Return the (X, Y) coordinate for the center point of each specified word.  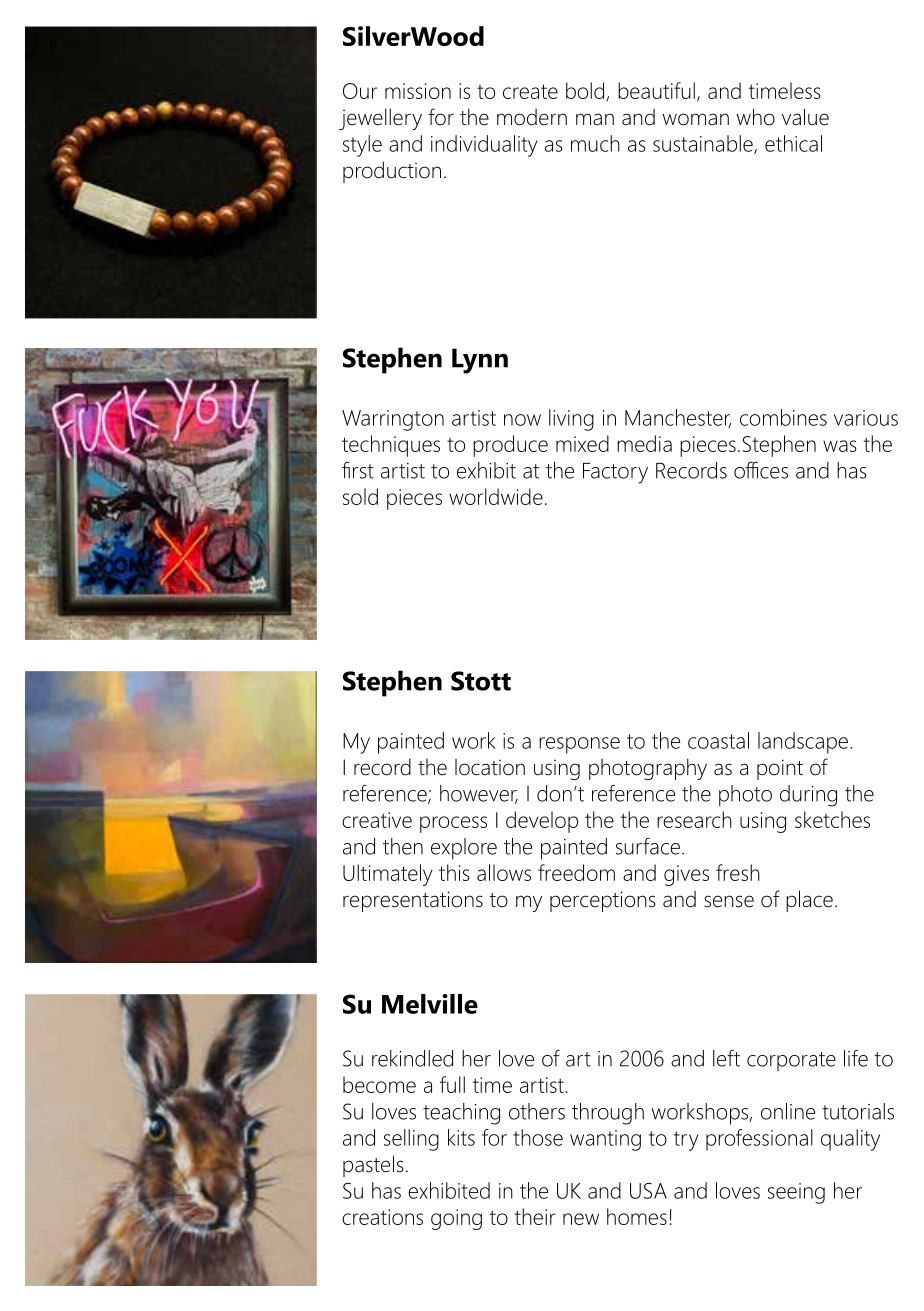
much (595, 143)
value (805, 117)
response (579, 745)
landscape (803, 743)
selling (411, 1140)
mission (418, 91)
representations (413, 901)
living (571, 420)
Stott (481, 681)
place (809, 901)
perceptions (603, 901)
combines (783, 417)
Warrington (393, 420)
